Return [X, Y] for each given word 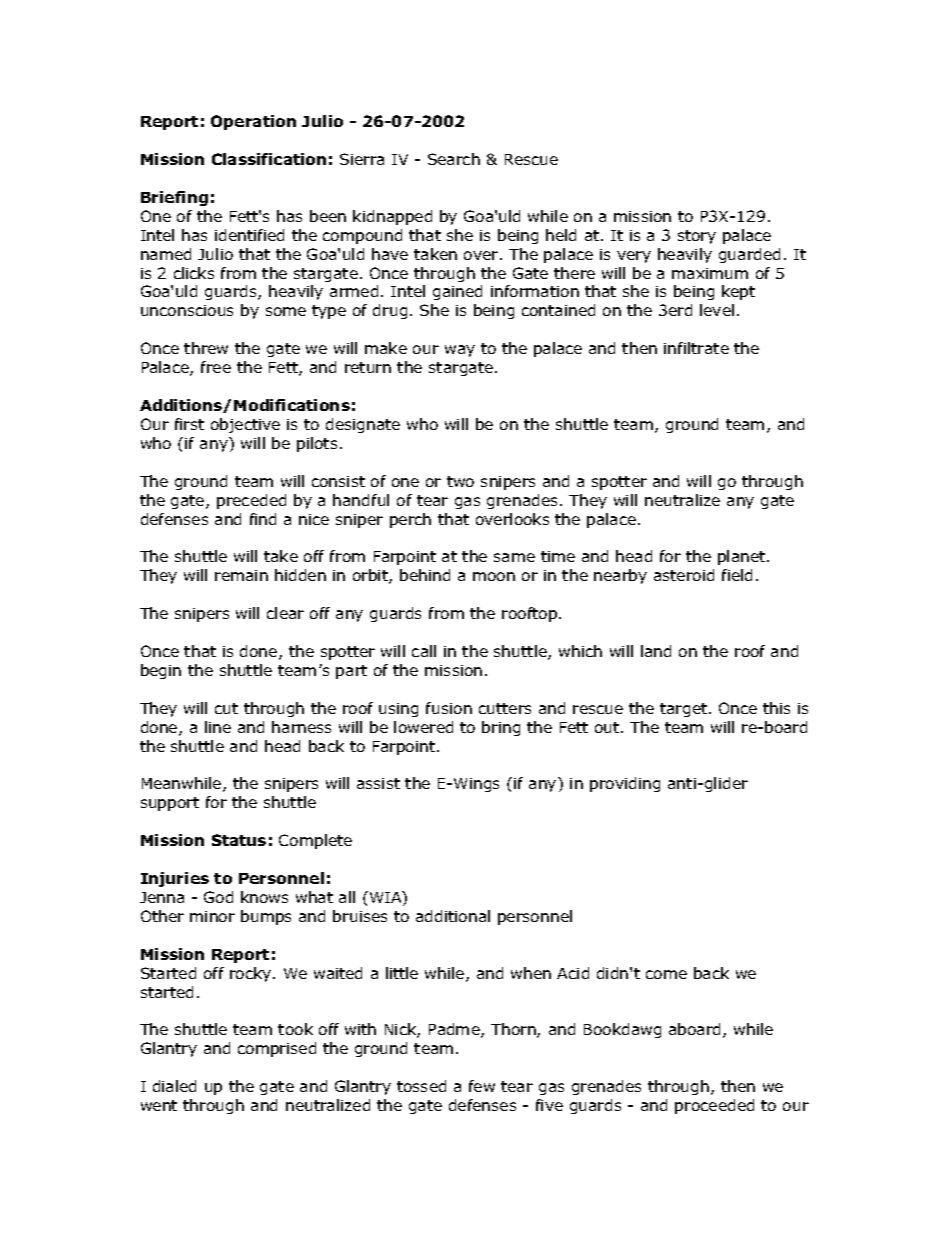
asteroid [684, 575]
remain [241, 575]
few [482, 1086]
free [216, 367]
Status [239, 840]
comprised [277, 1049]
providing [625, 784]
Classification [269, 159]
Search [454, 159]
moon [494, 576]
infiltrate [696, 348]
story [697, 237]
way [460, 351]
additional [453, 916]
